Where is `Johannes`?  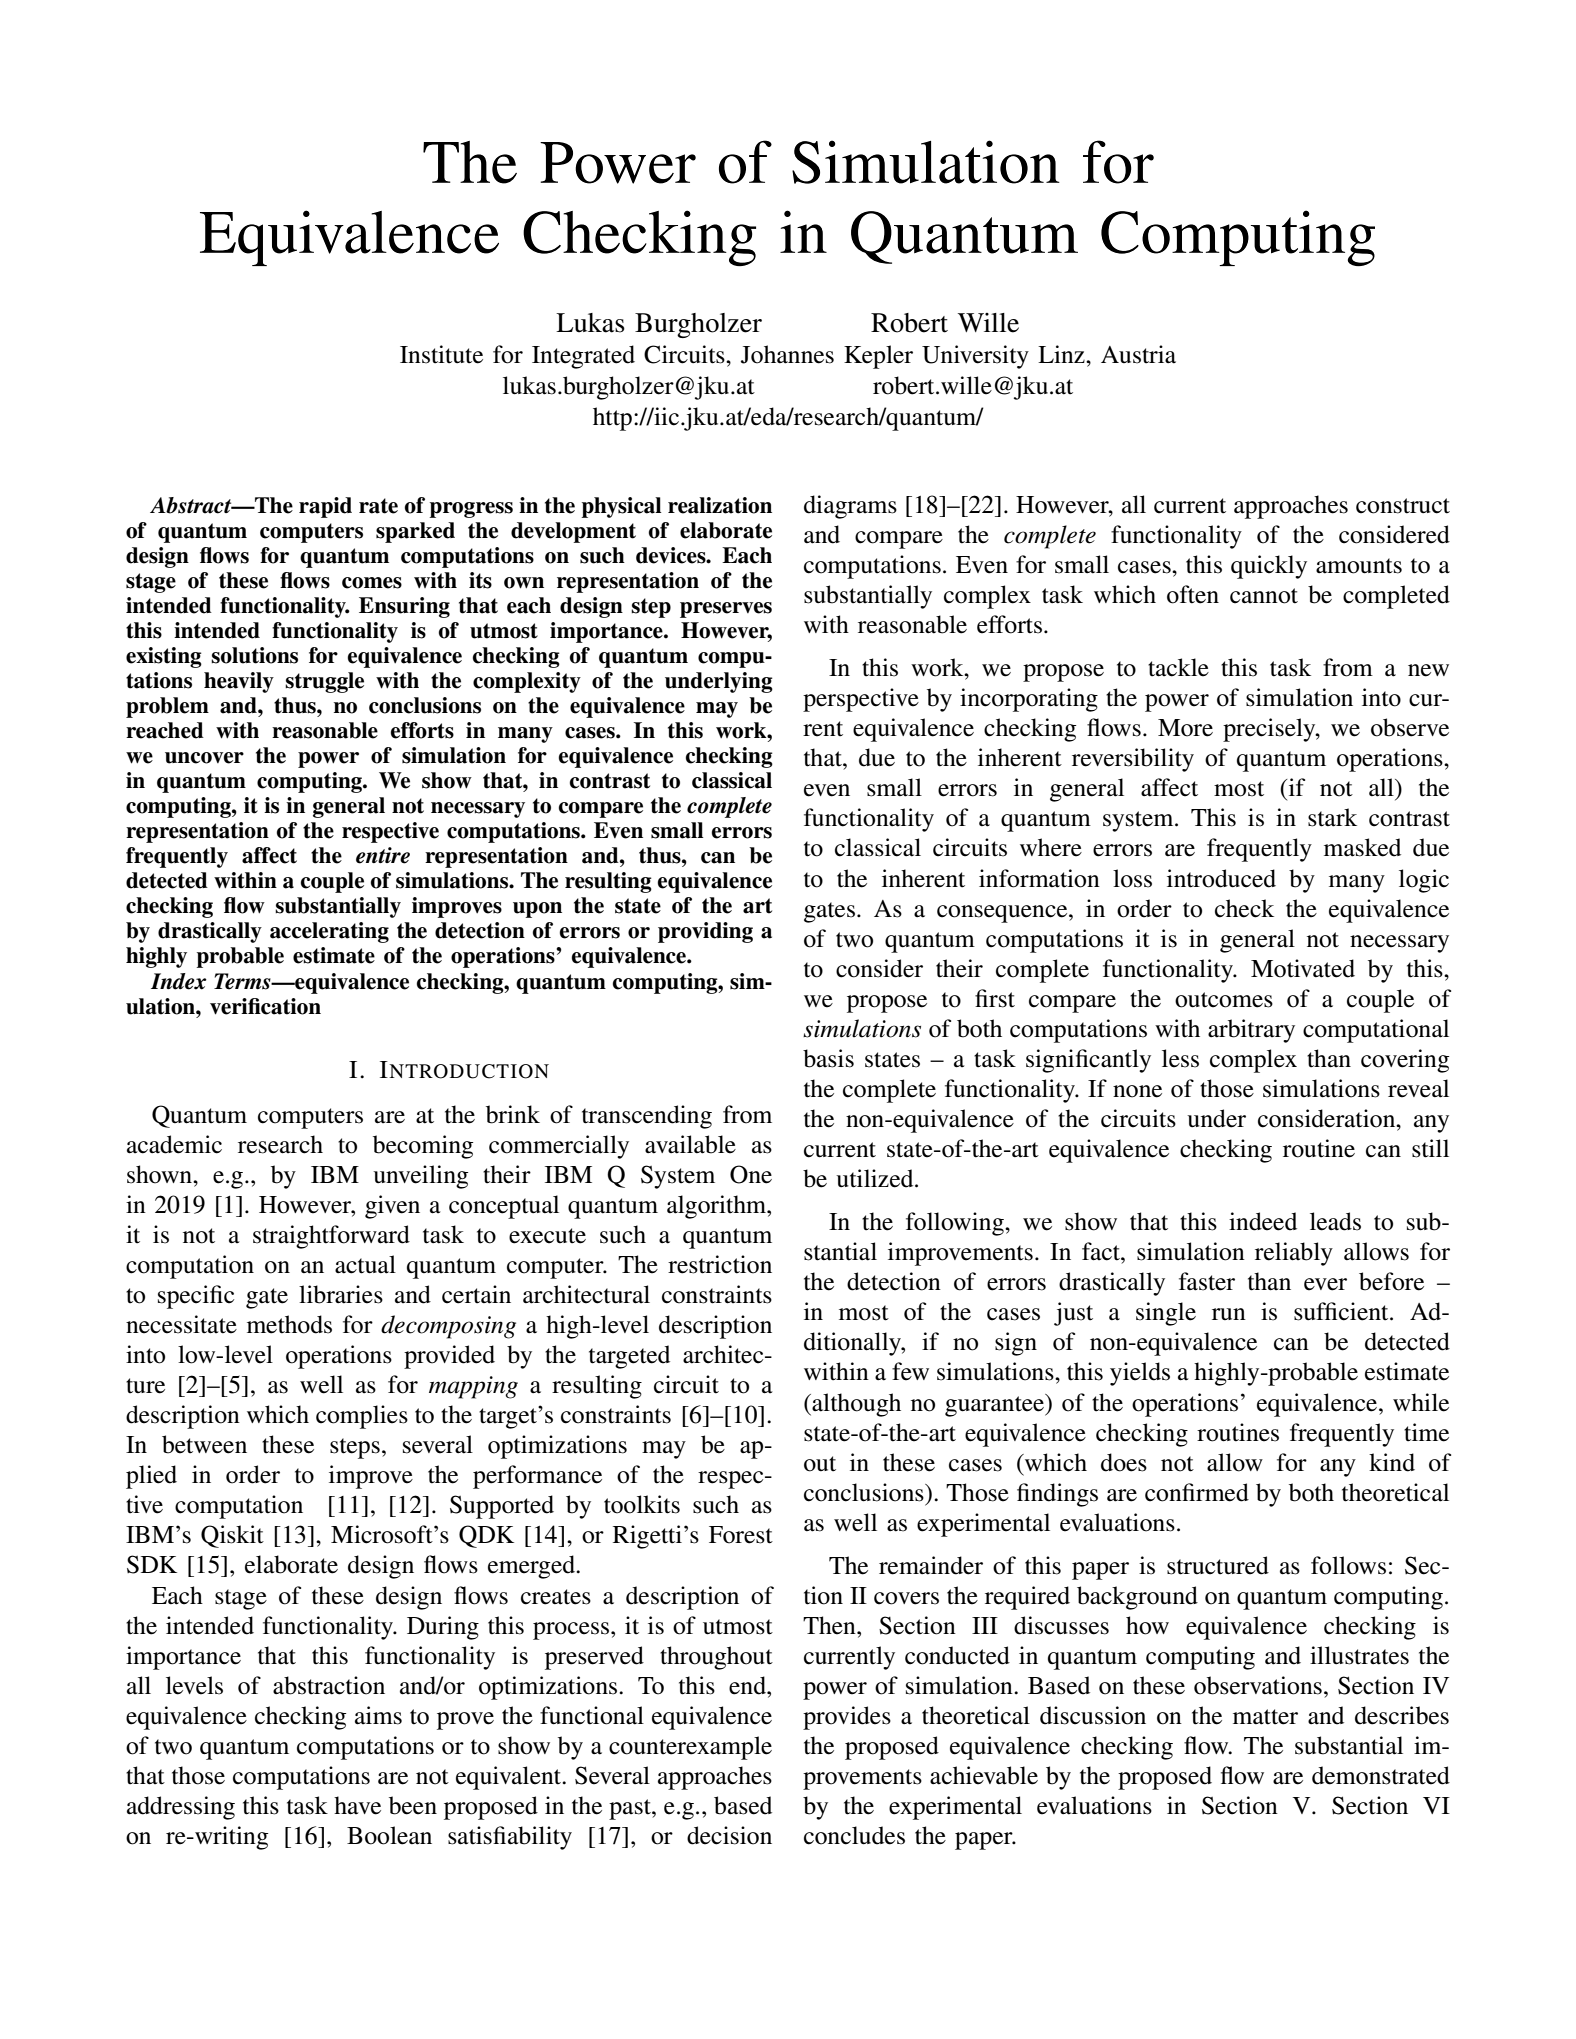 Johannes is located at coordinates (787, 354).
